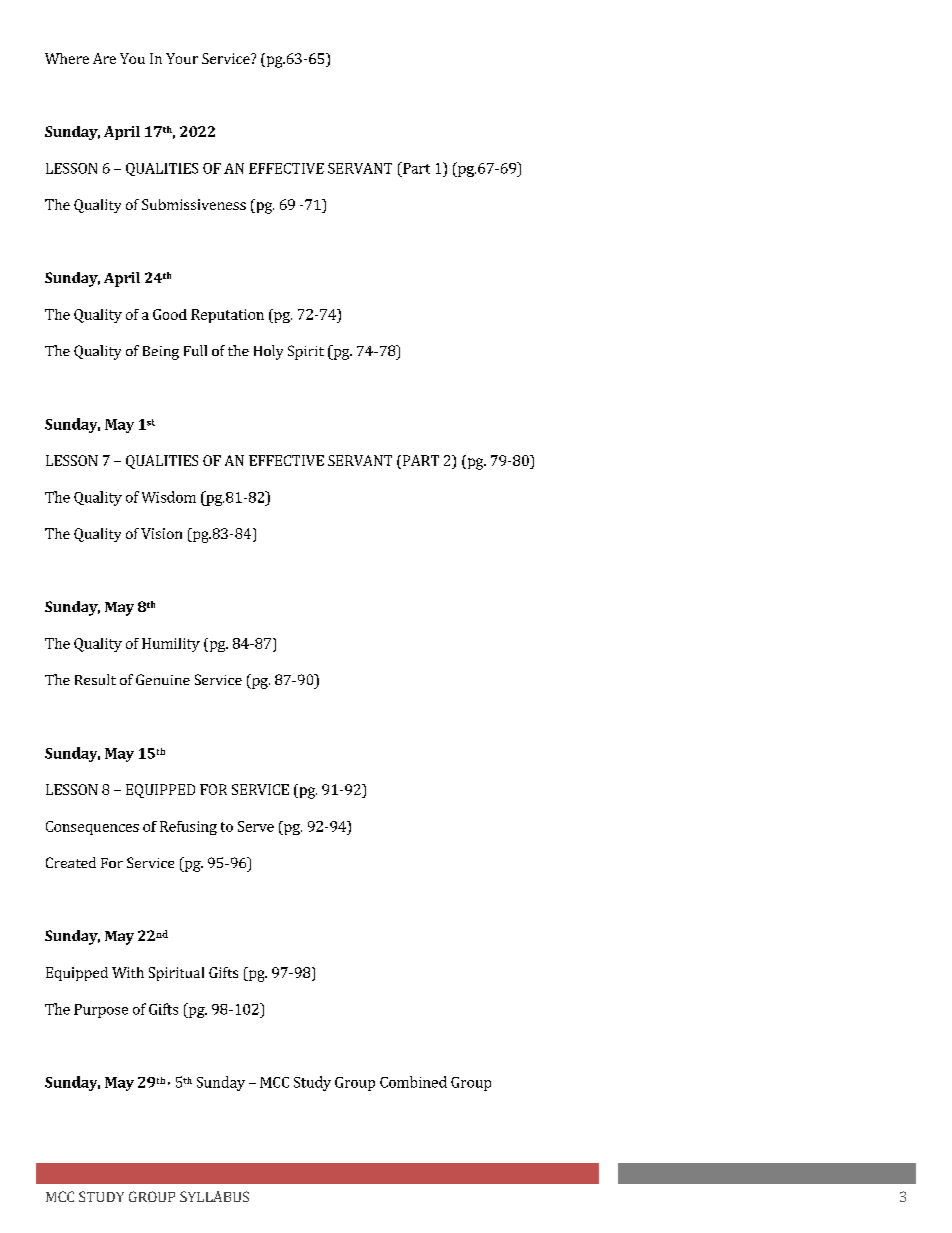  What do you see at coordinates (92, 828) in the screenshot?
I see `Consequences` at bounding box center [92, 828].
